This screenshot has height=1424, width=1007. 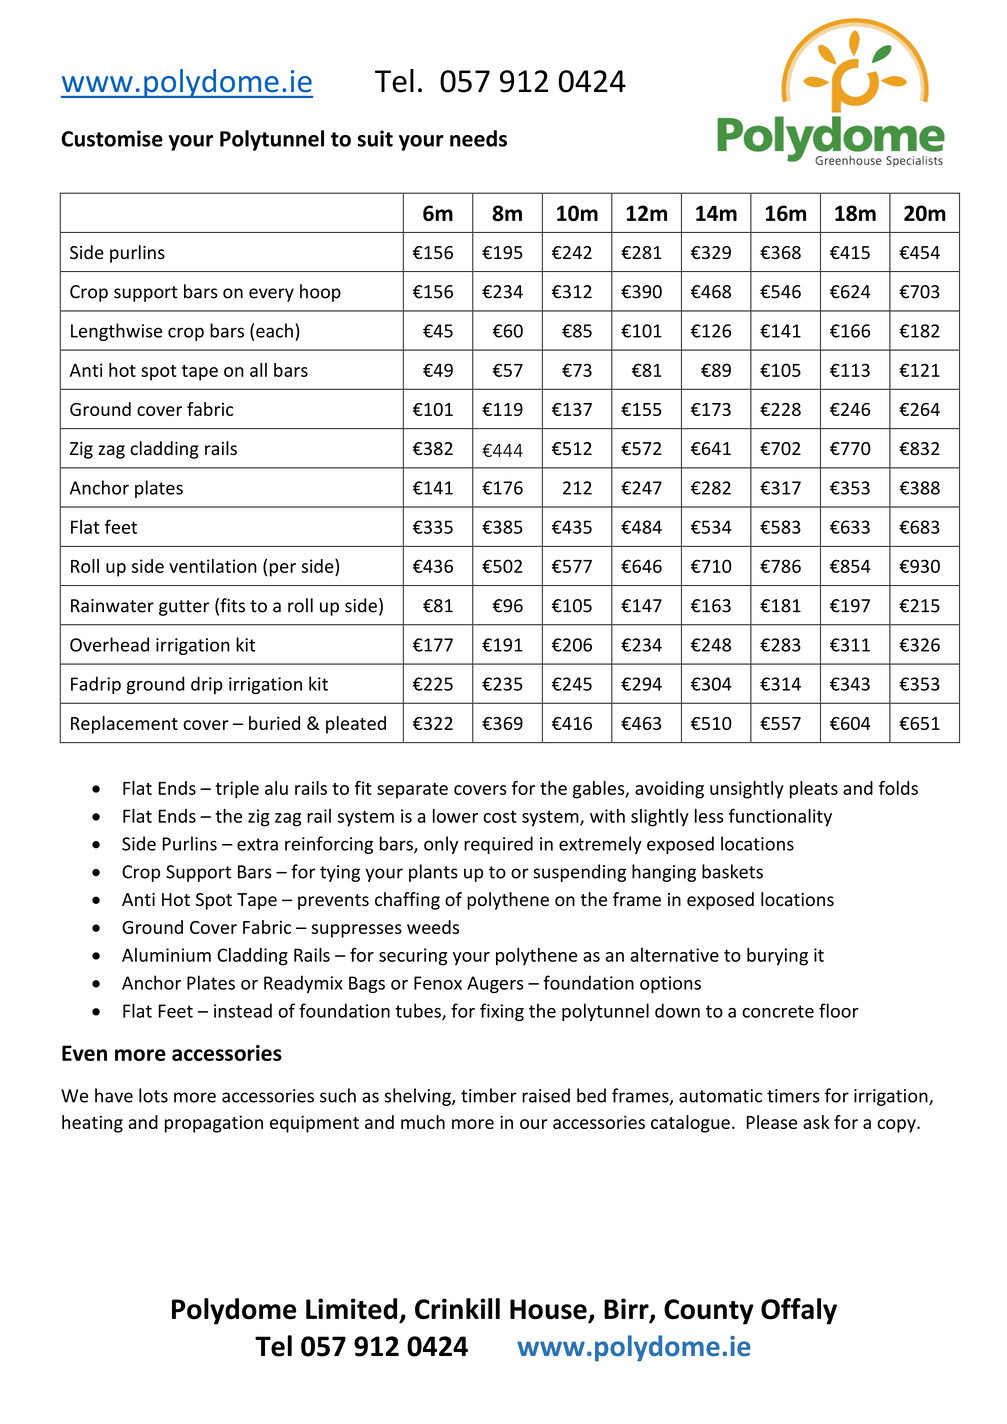 I want to click on unsightly, so click(x=747, y=790).
